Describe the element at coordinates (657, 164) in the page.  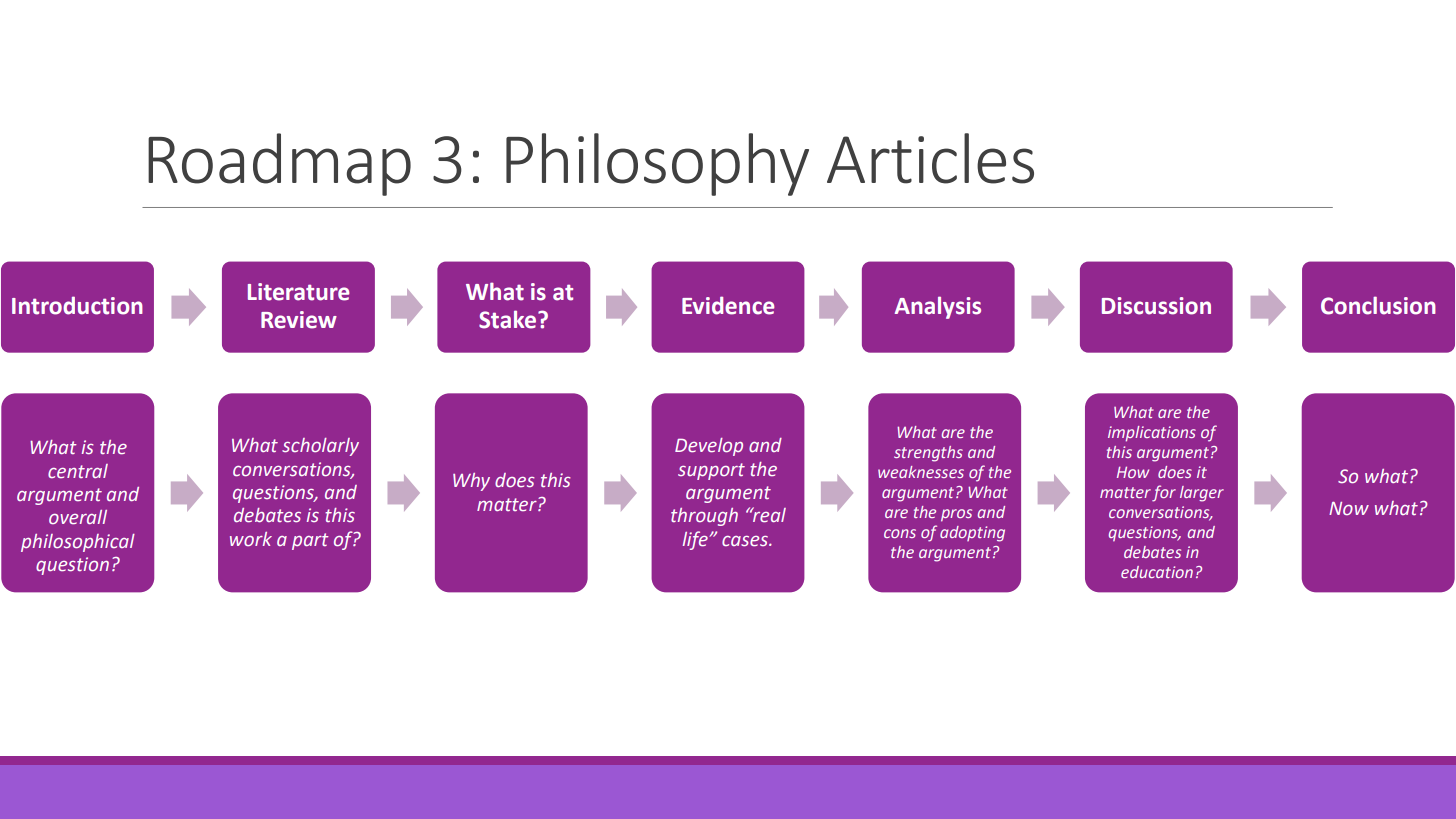
I see `Philosophy` at that location.
